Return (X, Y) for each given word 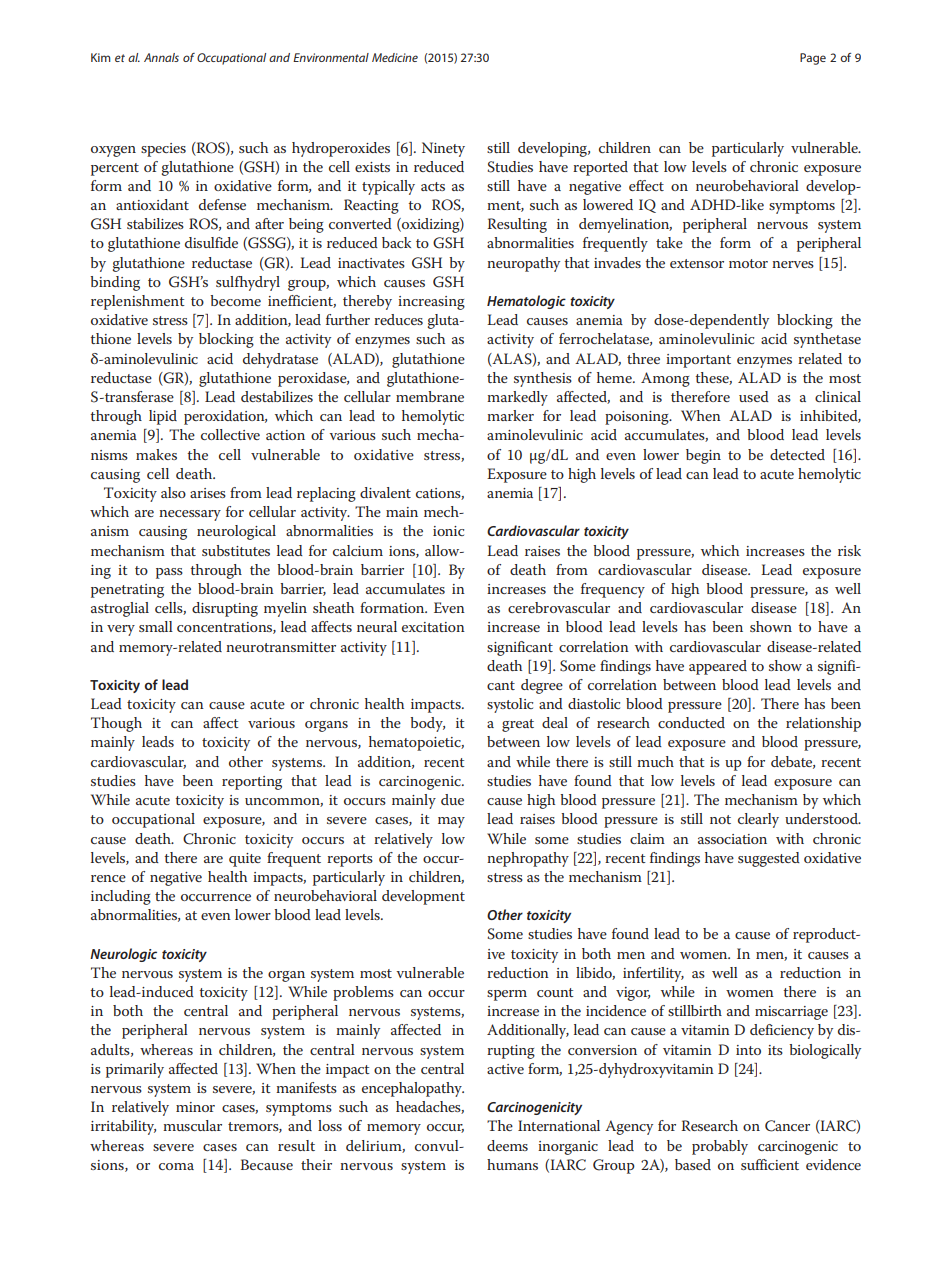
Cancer (787, 1126)
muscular (192, 1125)
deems (507, 1145)
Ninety (443, 149)
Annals (161, 57)
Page (813, 59)
